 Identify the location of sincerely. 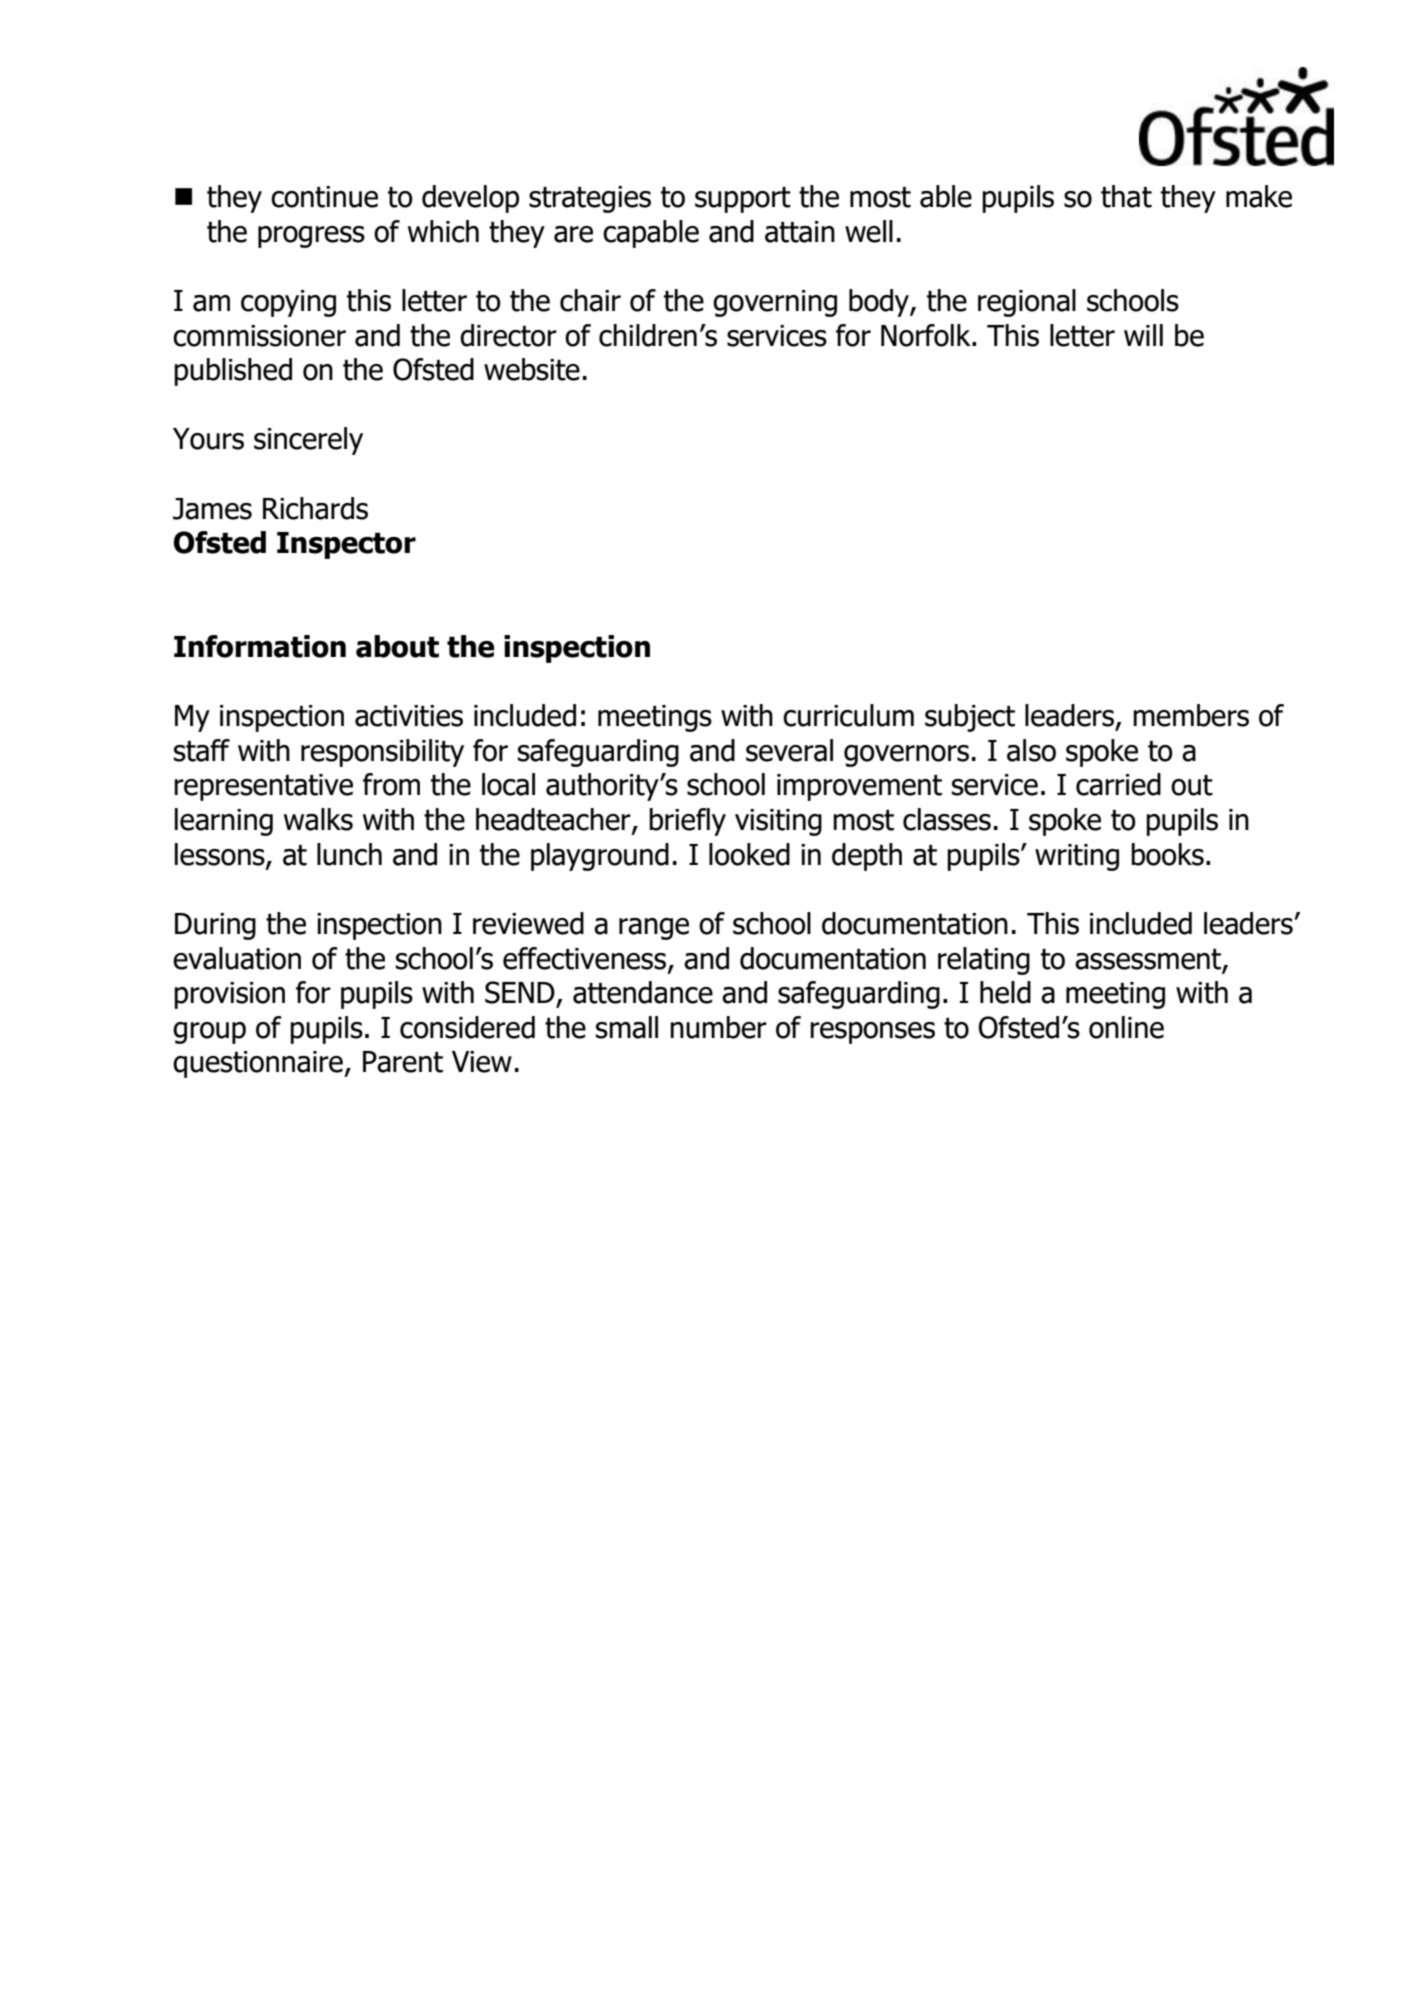
(308, 441).
